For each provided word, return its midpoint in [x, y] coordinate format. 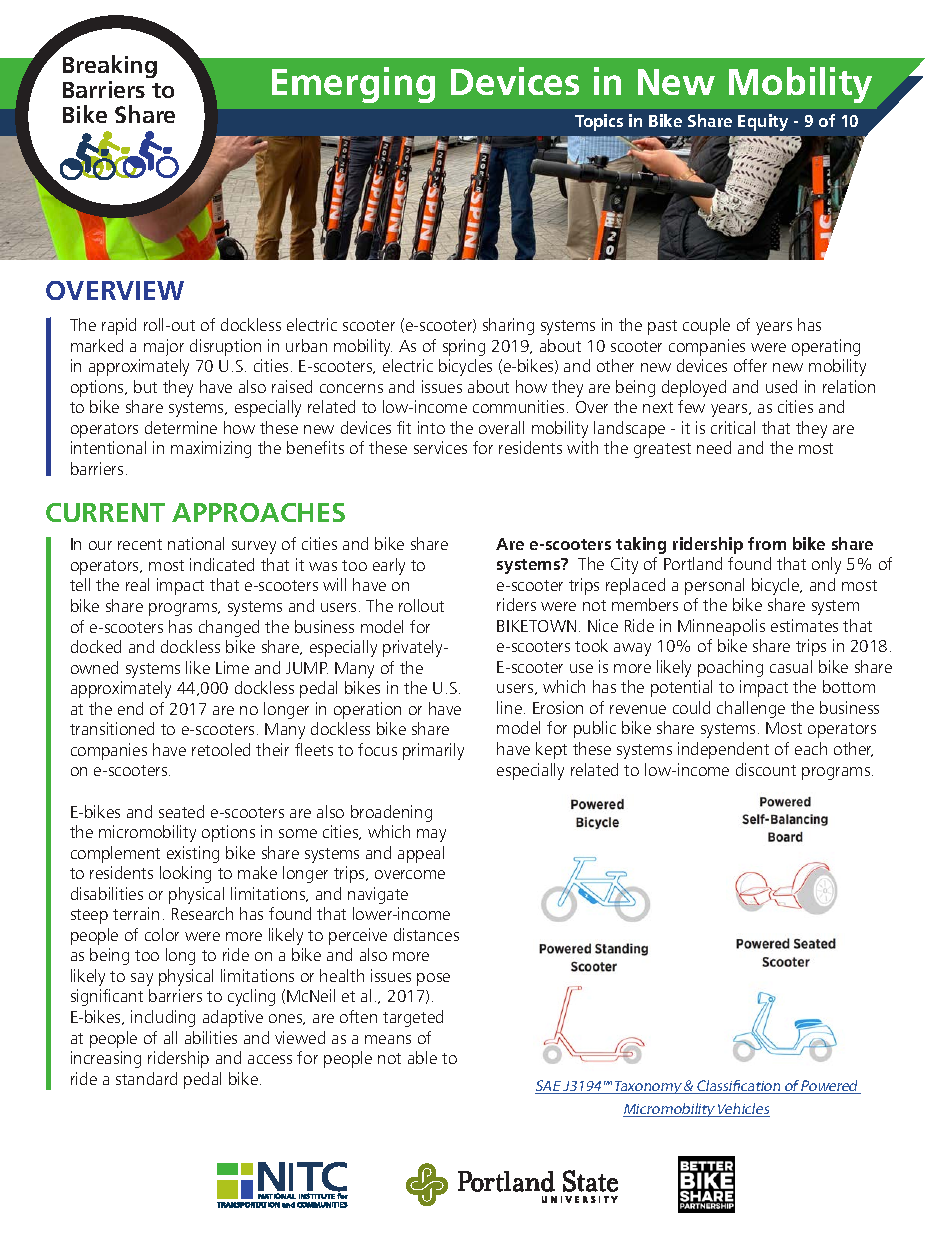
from [767, 543]
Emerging [353, 85]
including [163, 1018]
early [389, 566]
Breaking [110, 66]
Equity [763, 122]
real [137, 584]
